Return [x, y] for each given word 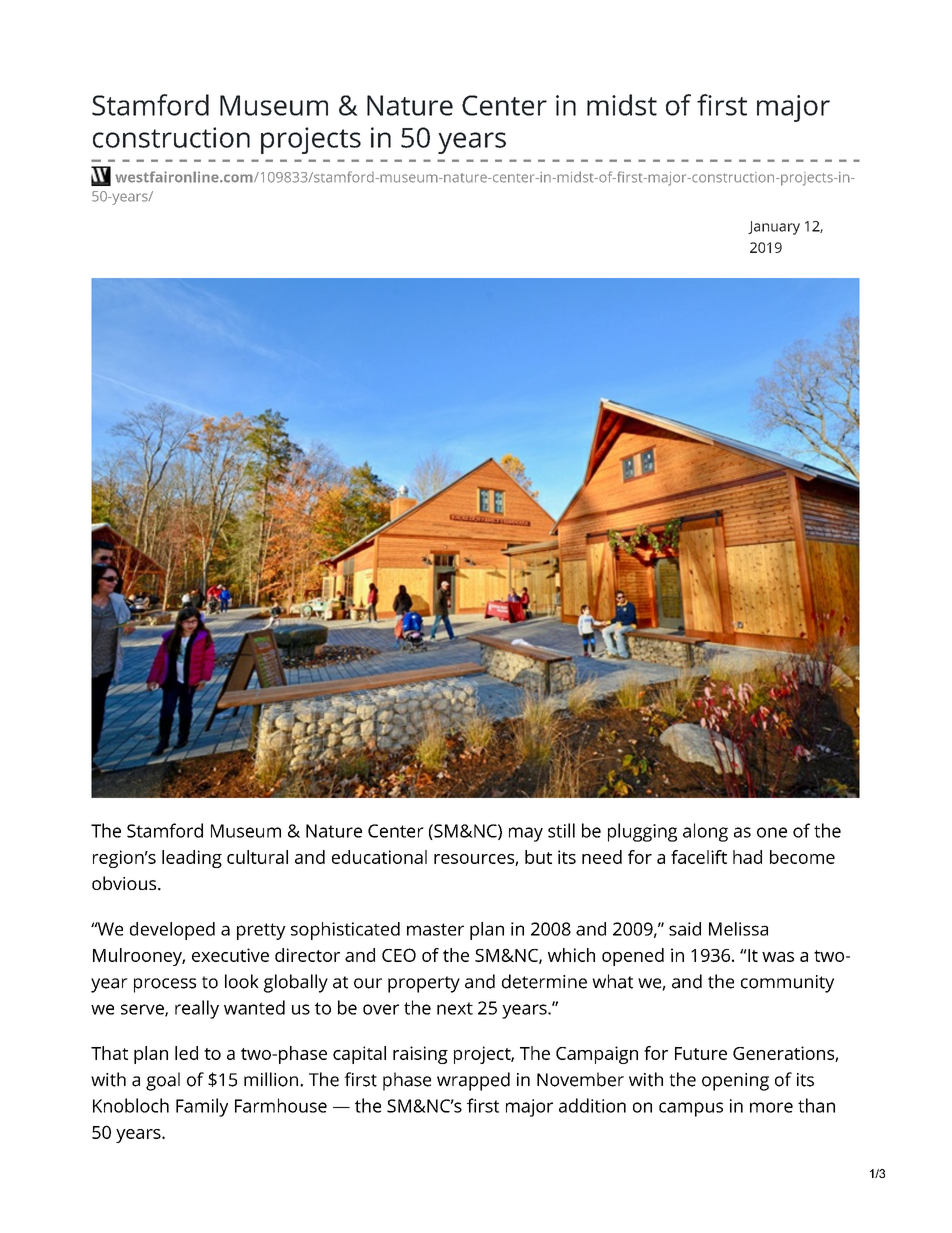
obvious [125, 883]
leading [192, 859]
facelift [699, 857]
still [561, 830]
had [747, 857]
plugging [642, 832]
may [526, 834]
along [705, 832]
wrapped [473, 1081]
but [538, 857]
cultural [257, 857]
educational [379, 857]
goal [163, 1081]
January [774, 228]
